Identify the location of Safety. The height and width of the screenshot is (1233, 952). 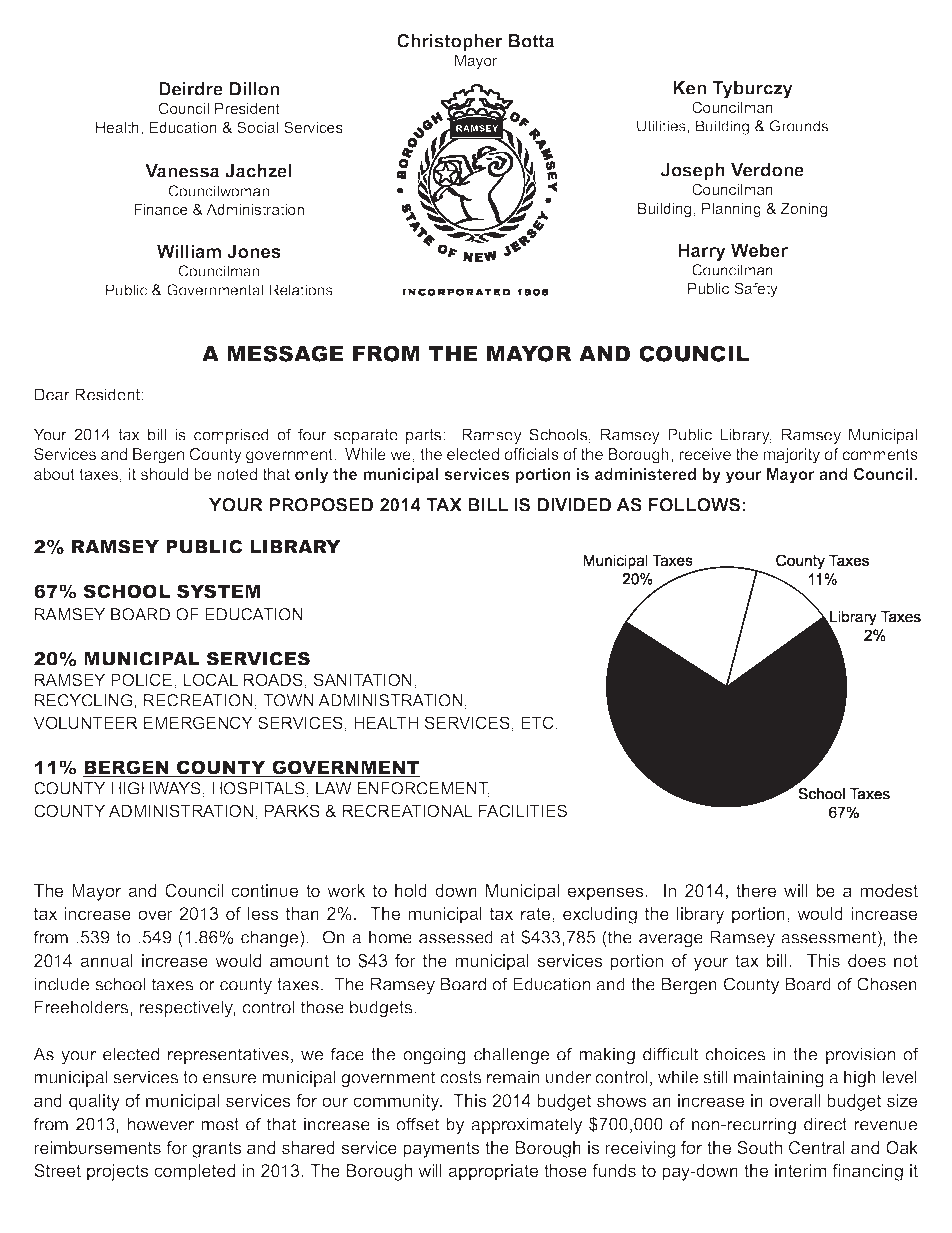
(756, 290).
